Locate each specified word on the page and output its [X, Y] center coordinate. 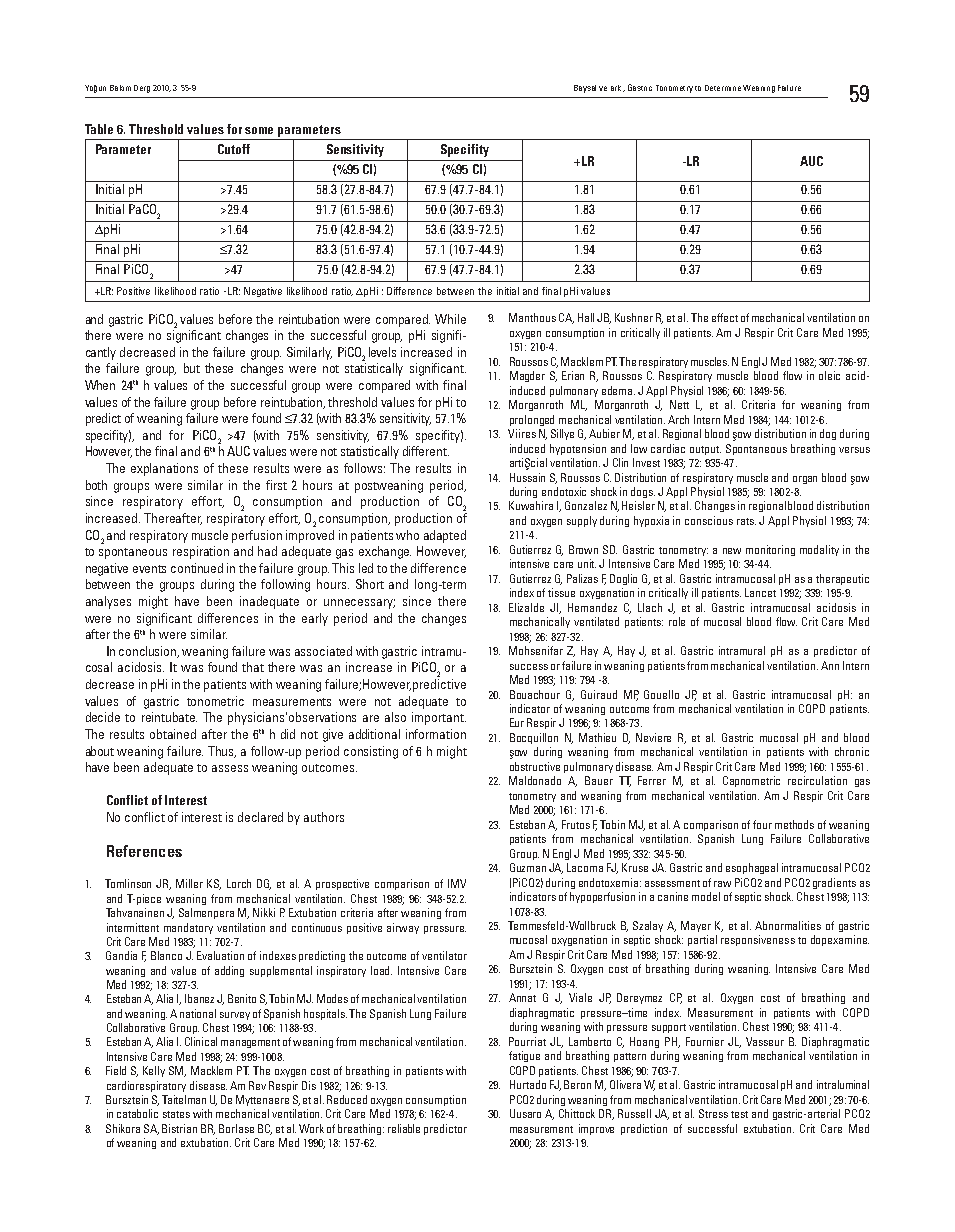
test [739, 1114]
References [144, 851]
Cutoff [234, 149]
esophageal [752, 868]
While [450, 319]
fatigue [524, 1056]
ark [616, 88]
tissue [561, 592]
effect [725, 317]
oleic [829, 375]
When [100, 385]
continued [197, 568]
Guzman [528, 867]
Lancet [760, 592]
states [176, 1114]
